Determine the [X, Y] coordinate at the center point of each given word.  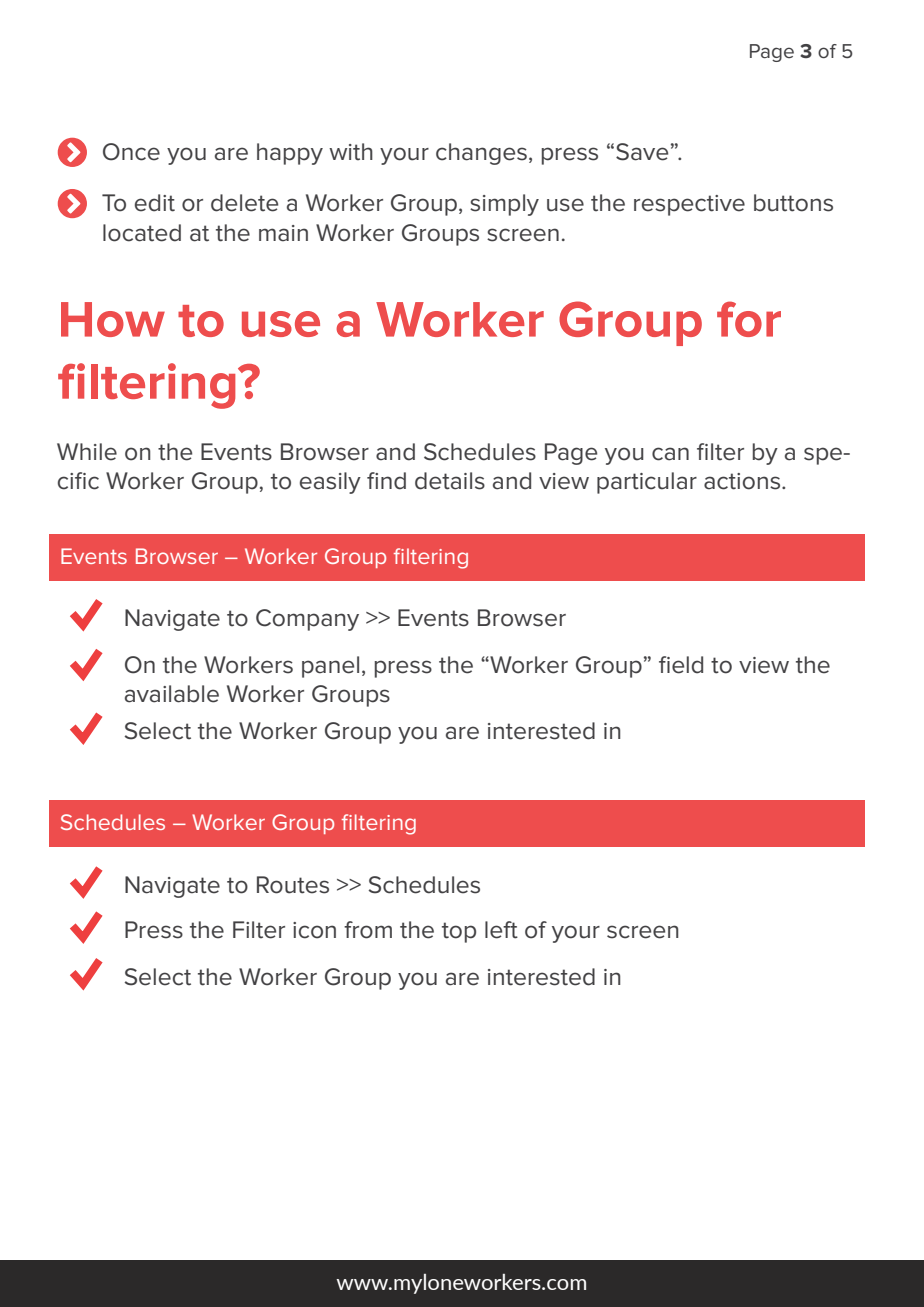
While [87, 452]
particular [647, 483]
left [501, 930]
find [386, 481]
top [459, 932]
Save [642, 152]
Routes [293, 885]
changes [481, 154]
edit [155, 203]
